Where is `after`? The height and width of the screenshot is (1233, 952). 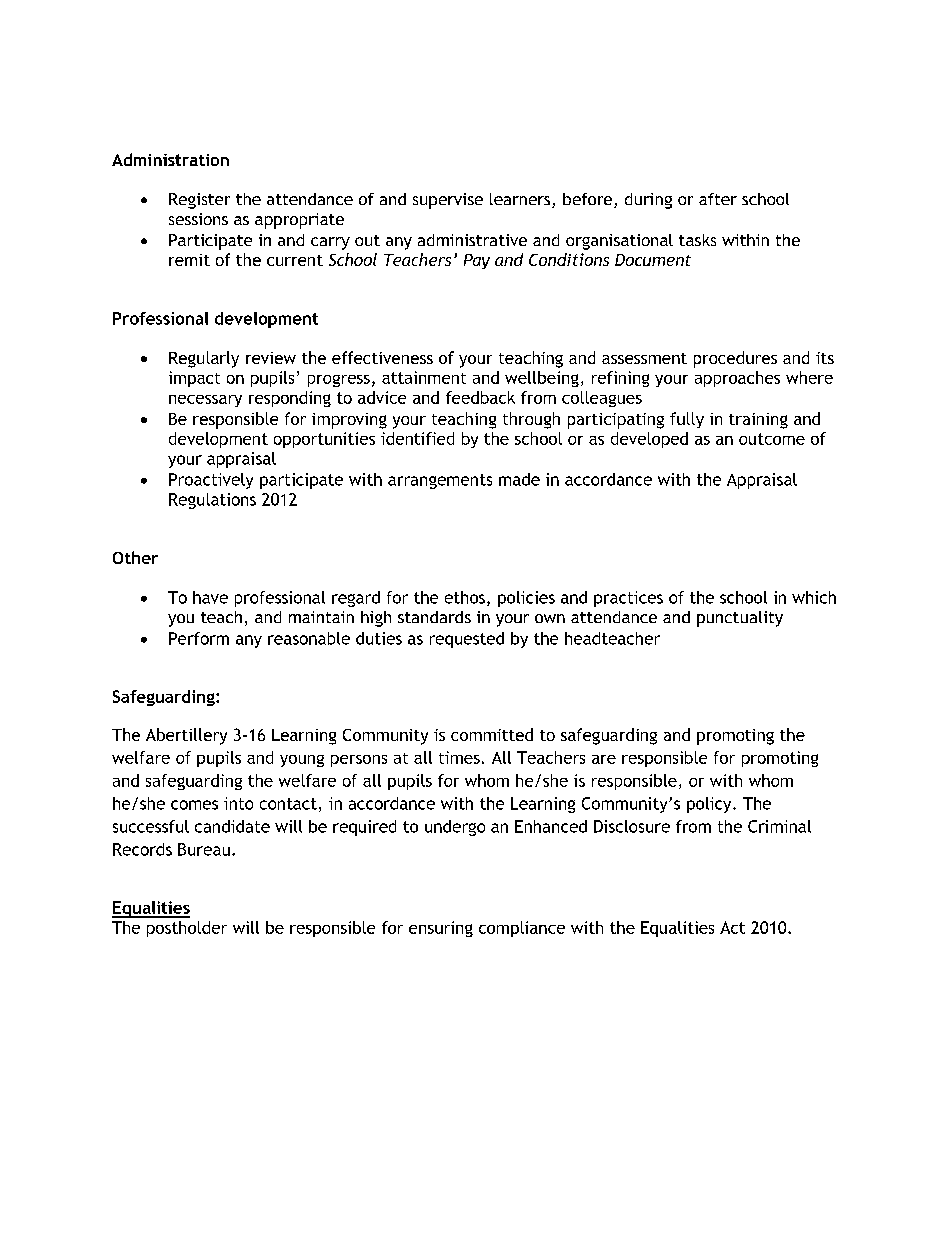
after is located at coordinates (718, 199).
